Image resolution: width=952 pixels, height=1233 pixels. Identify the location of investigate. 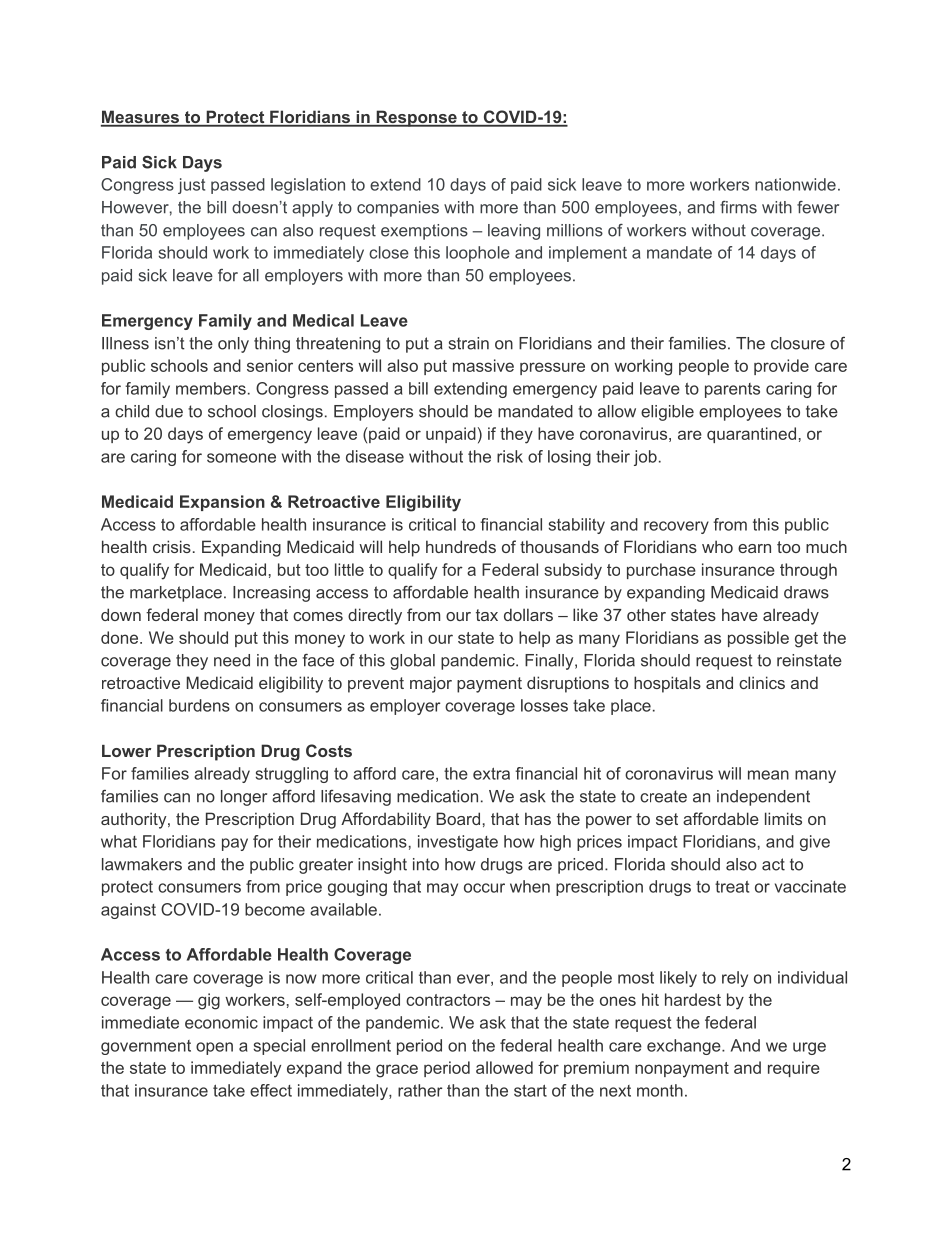
(458, 843).
